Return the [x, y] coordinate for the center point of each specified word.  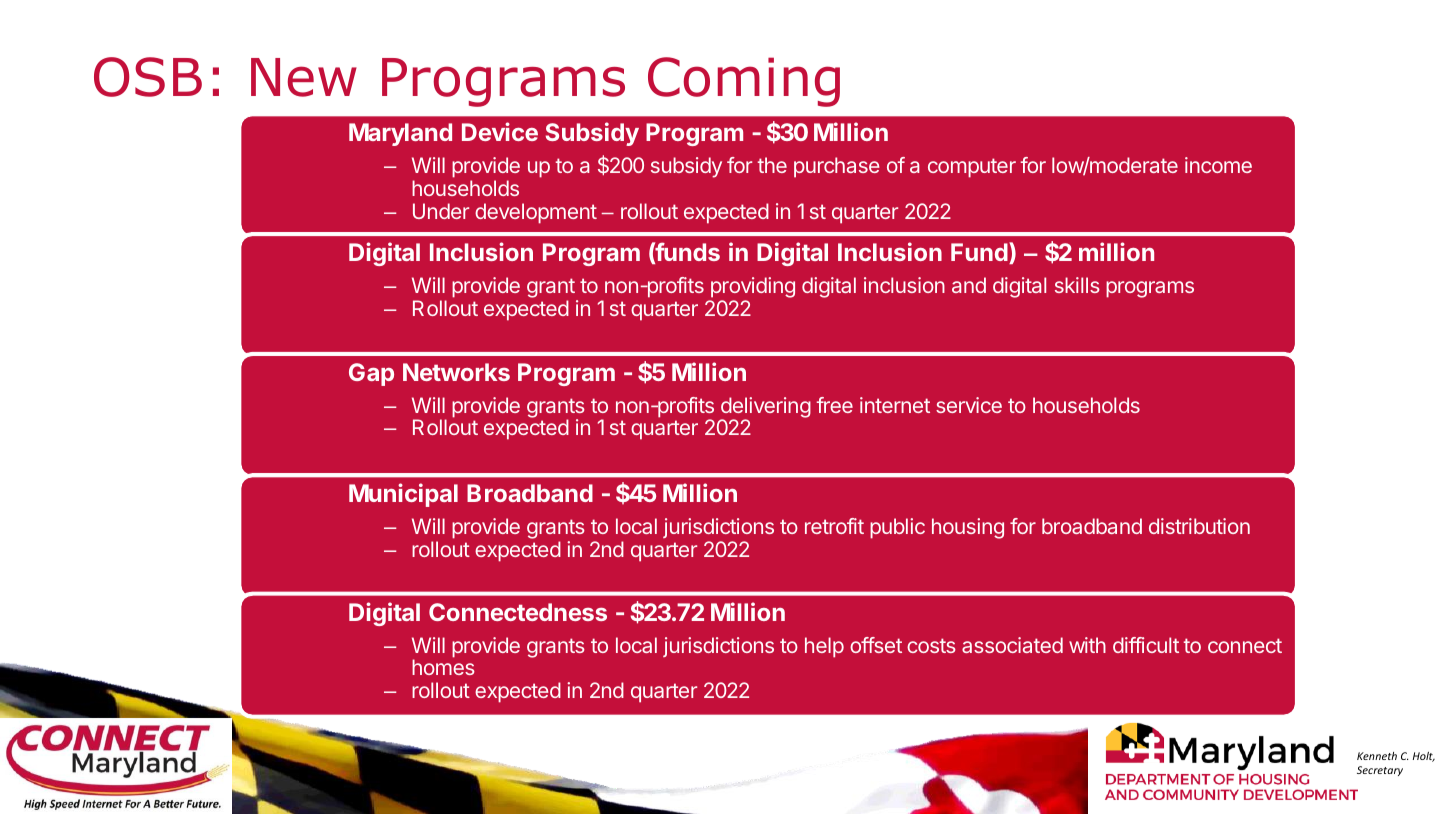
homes [443, 667]
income [1218, 165]
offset [876, 645]
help [824, 647]
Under [441, 211]
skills [1077, 285]
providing [751, 289]
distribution [1199, 526]
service [969, 405]
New [304, 77]
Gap [371, 374]
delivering [765, 408]
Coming [744, 82]
